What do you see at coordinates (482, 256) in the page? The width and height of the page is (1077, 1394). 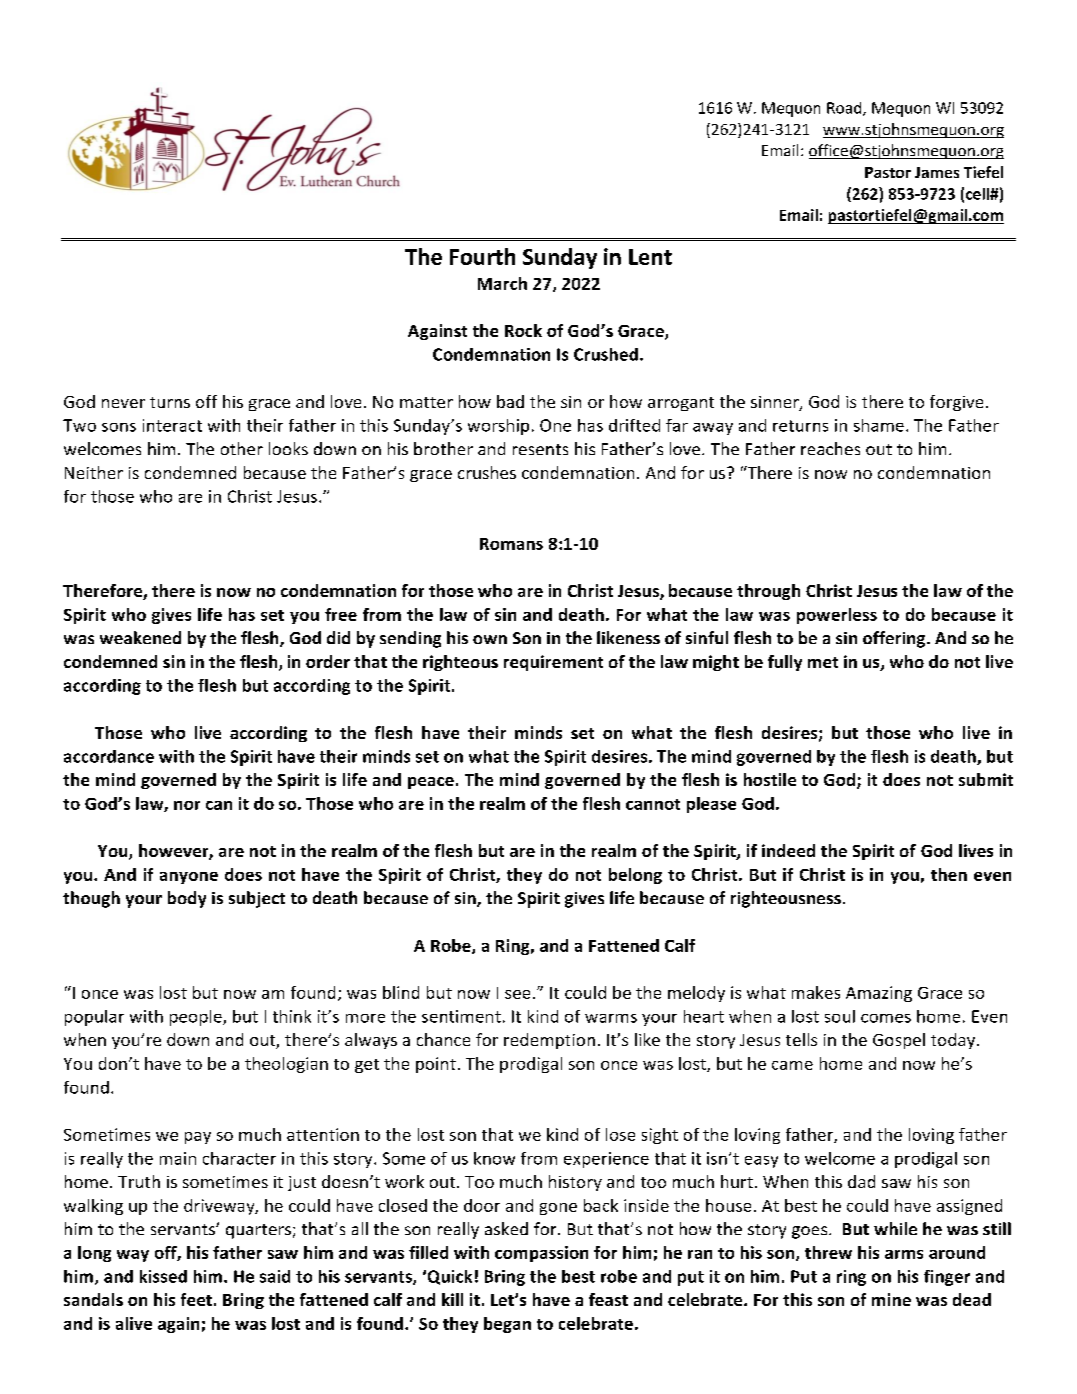 I see `Fourth` at bounding box center [482, 256].
